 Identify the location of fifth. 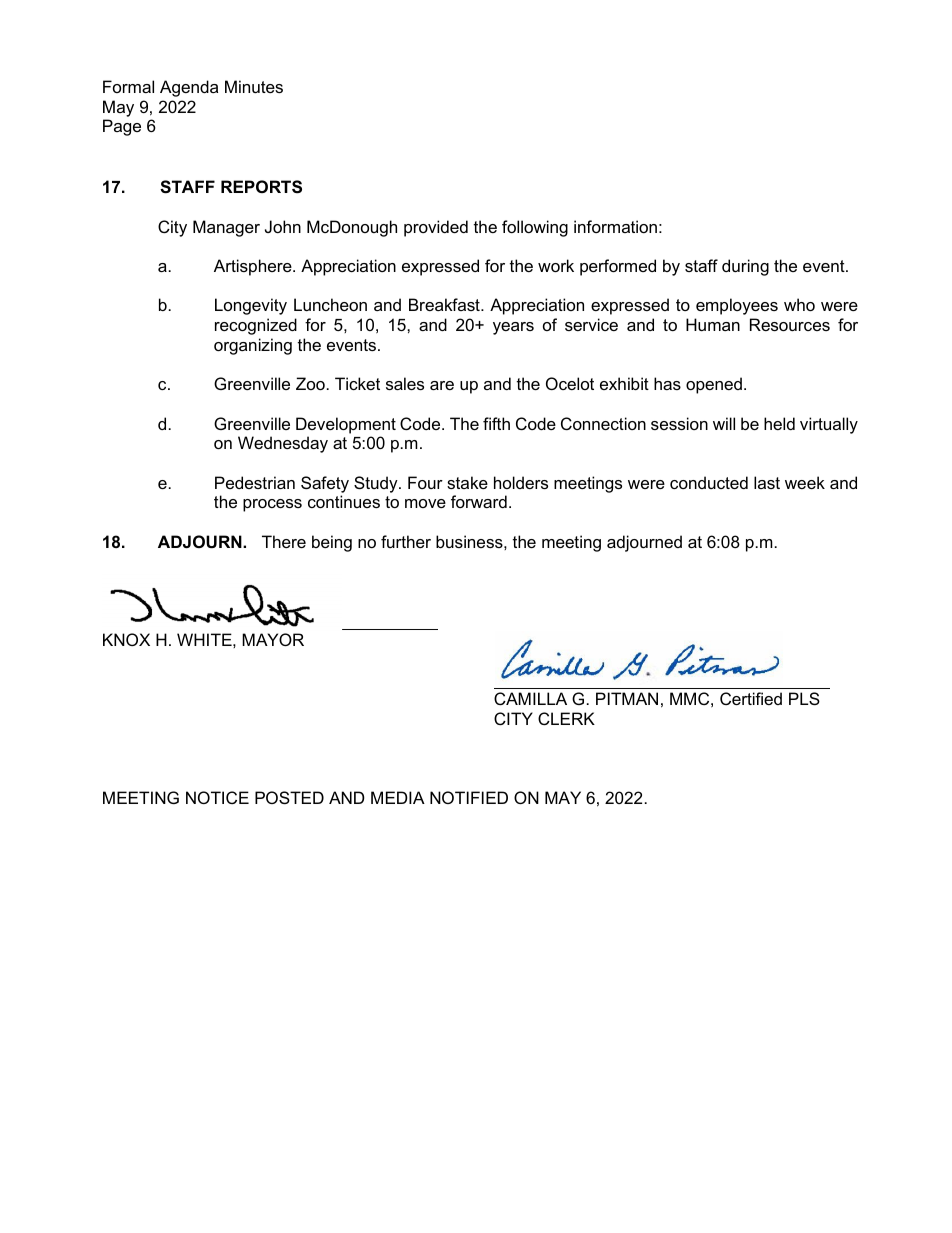
(496, 423).
